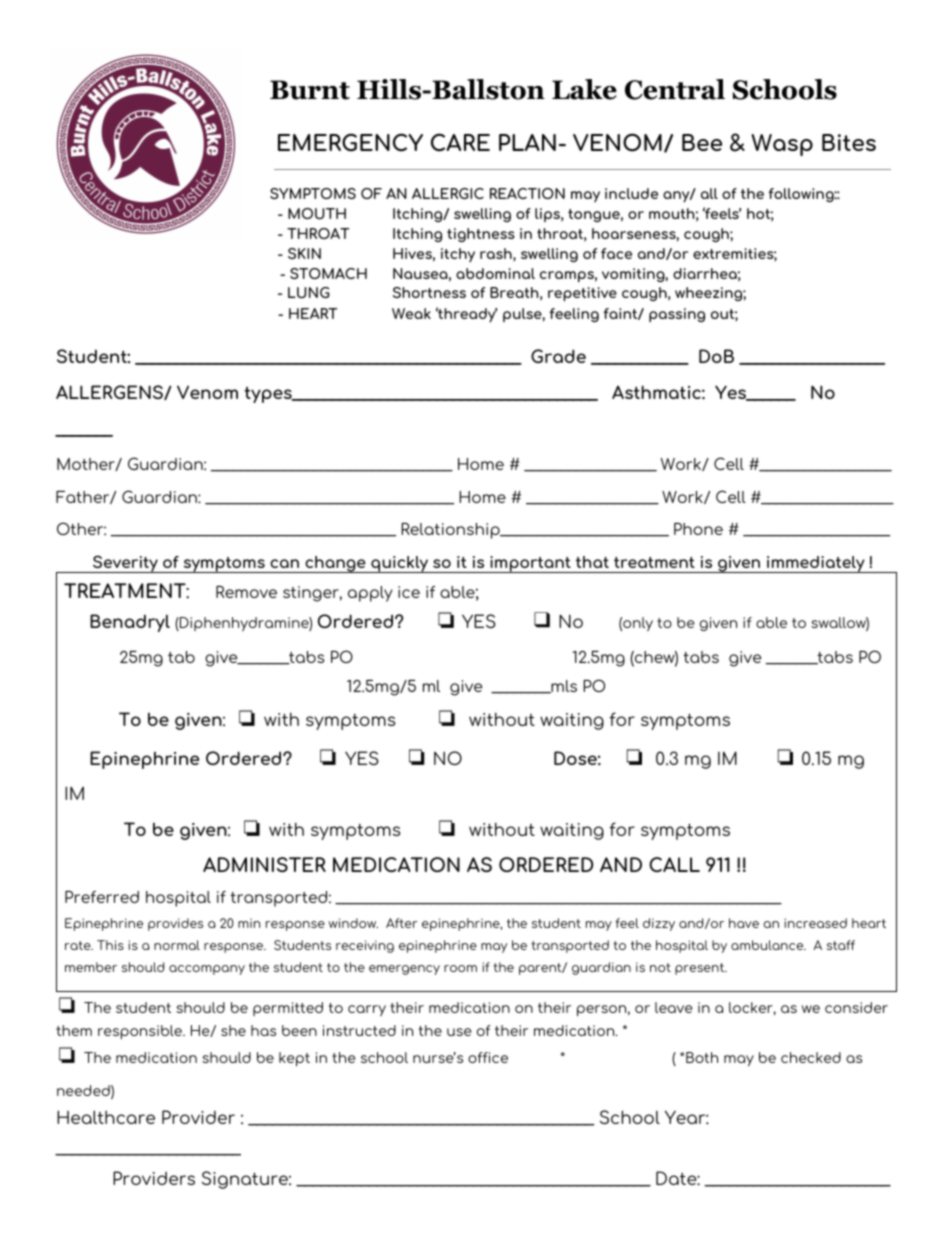  I want to click on Grade, so click(558, 356).
